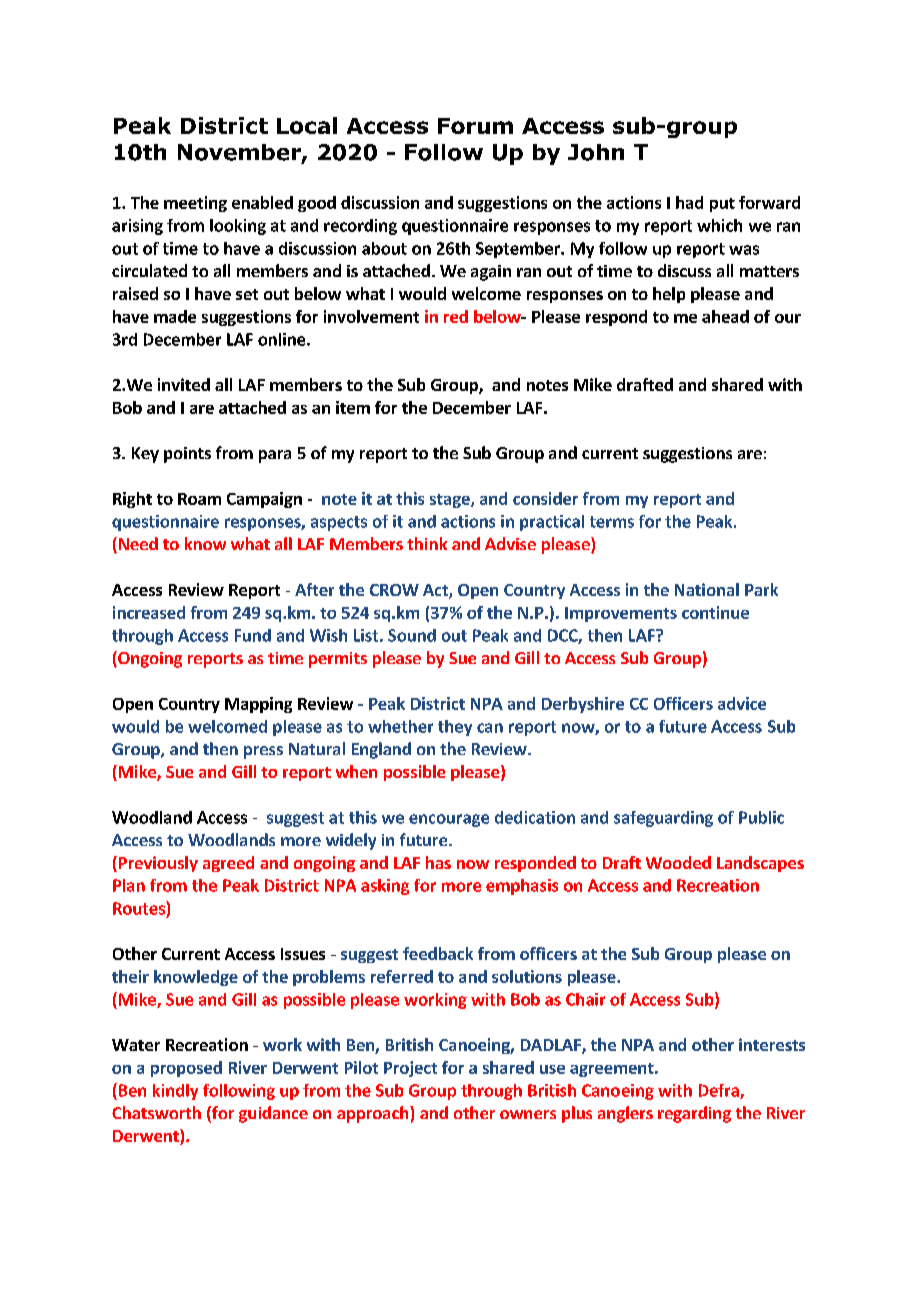 This image has width=924, height=1308. Describe the element at coordinates (187, 455) in the image. I see `points` at that location.
